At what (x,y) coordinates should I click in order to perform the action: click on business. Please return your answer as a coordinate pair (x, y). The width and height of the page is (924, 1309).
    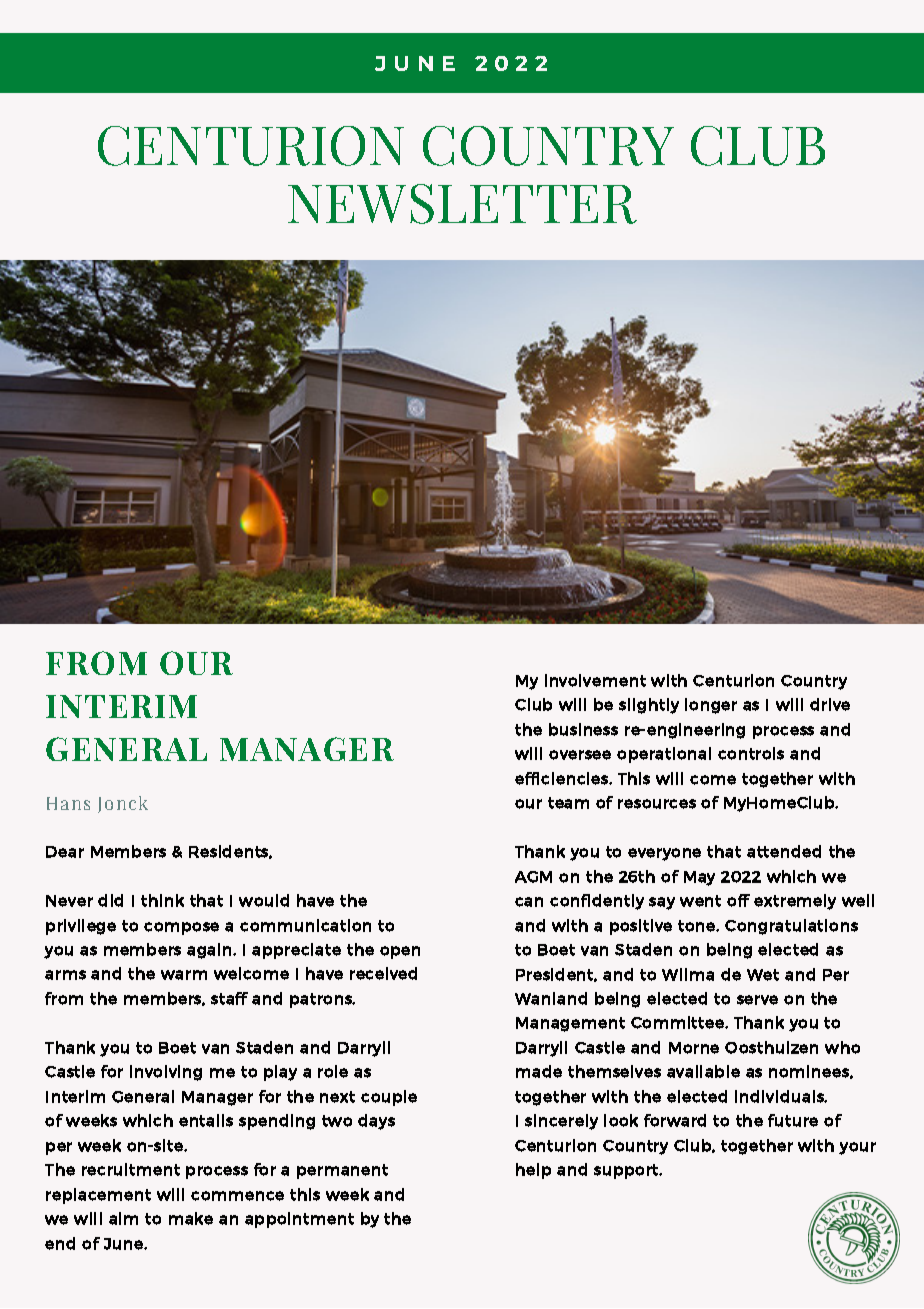
    Looking at the image, I should click on (583, 729).
